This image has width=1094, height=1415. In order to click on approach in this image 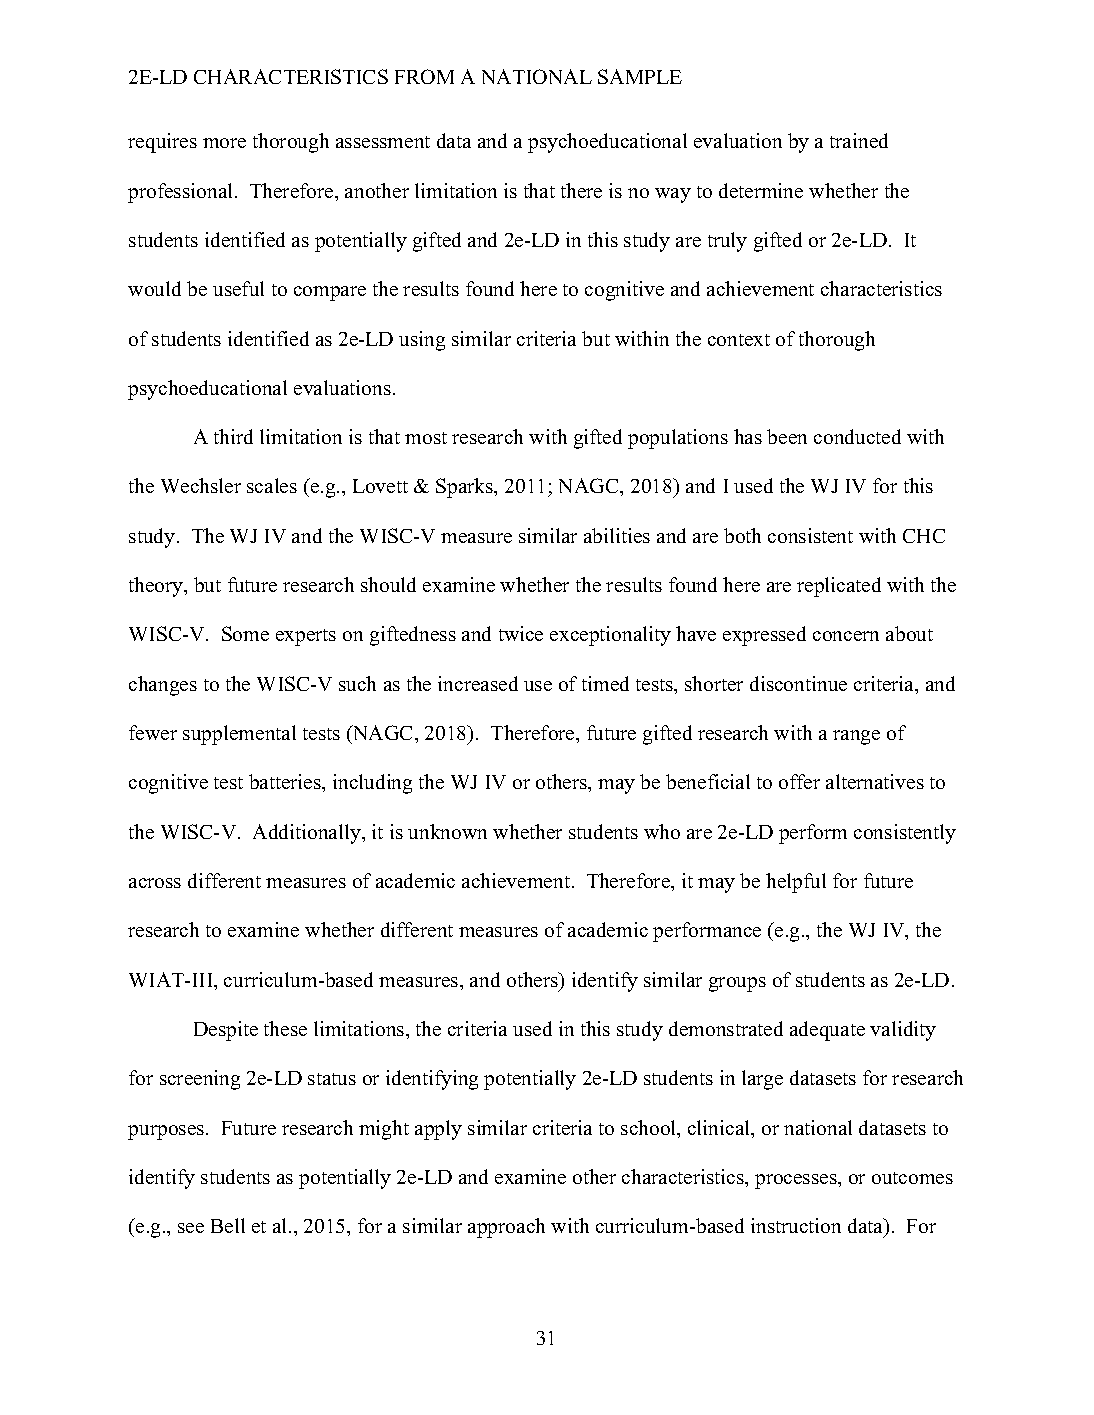, I will do `click(506, 1228)`.
